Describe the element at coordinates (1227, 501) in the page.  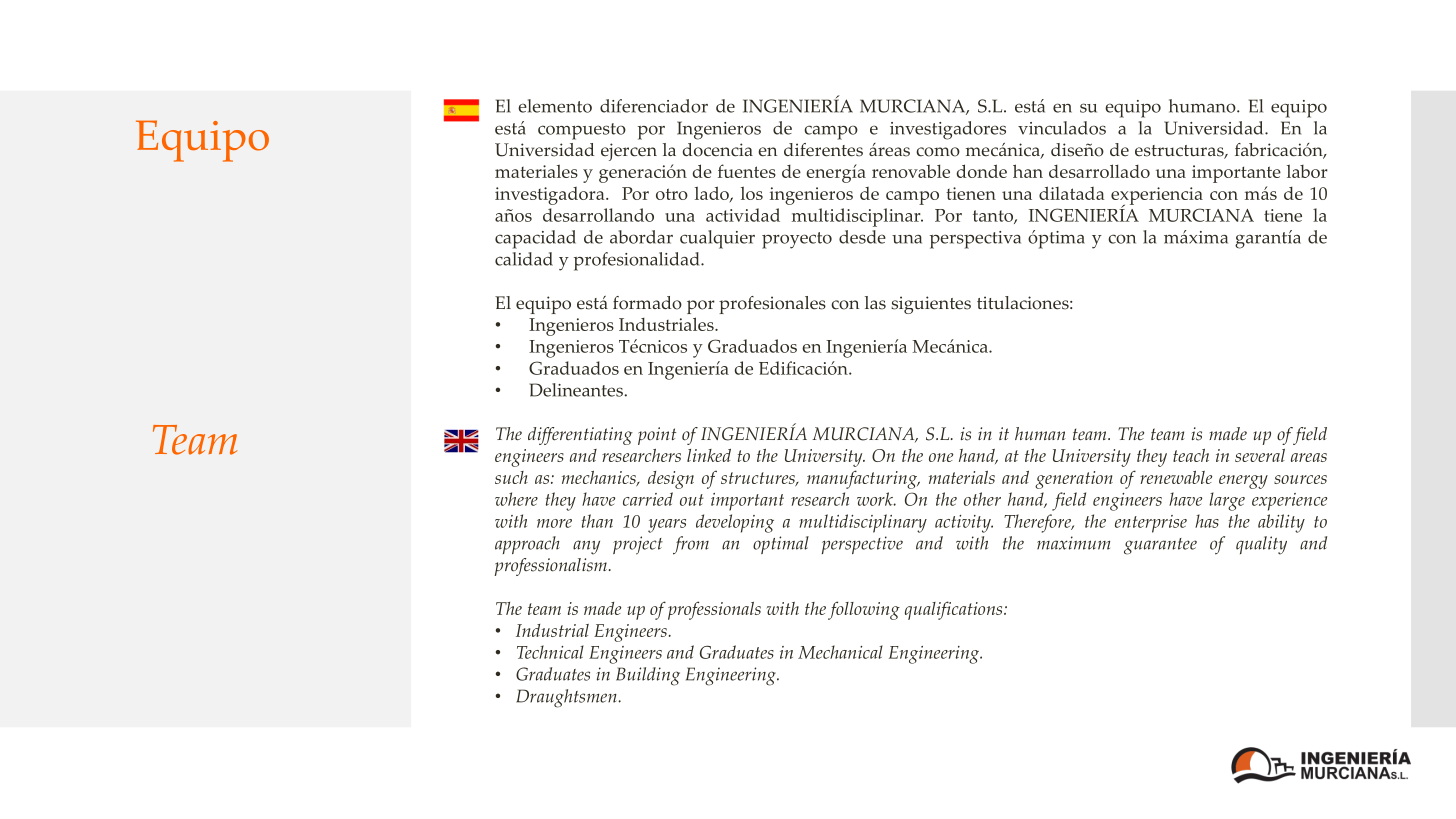
I see `large` at that location.
